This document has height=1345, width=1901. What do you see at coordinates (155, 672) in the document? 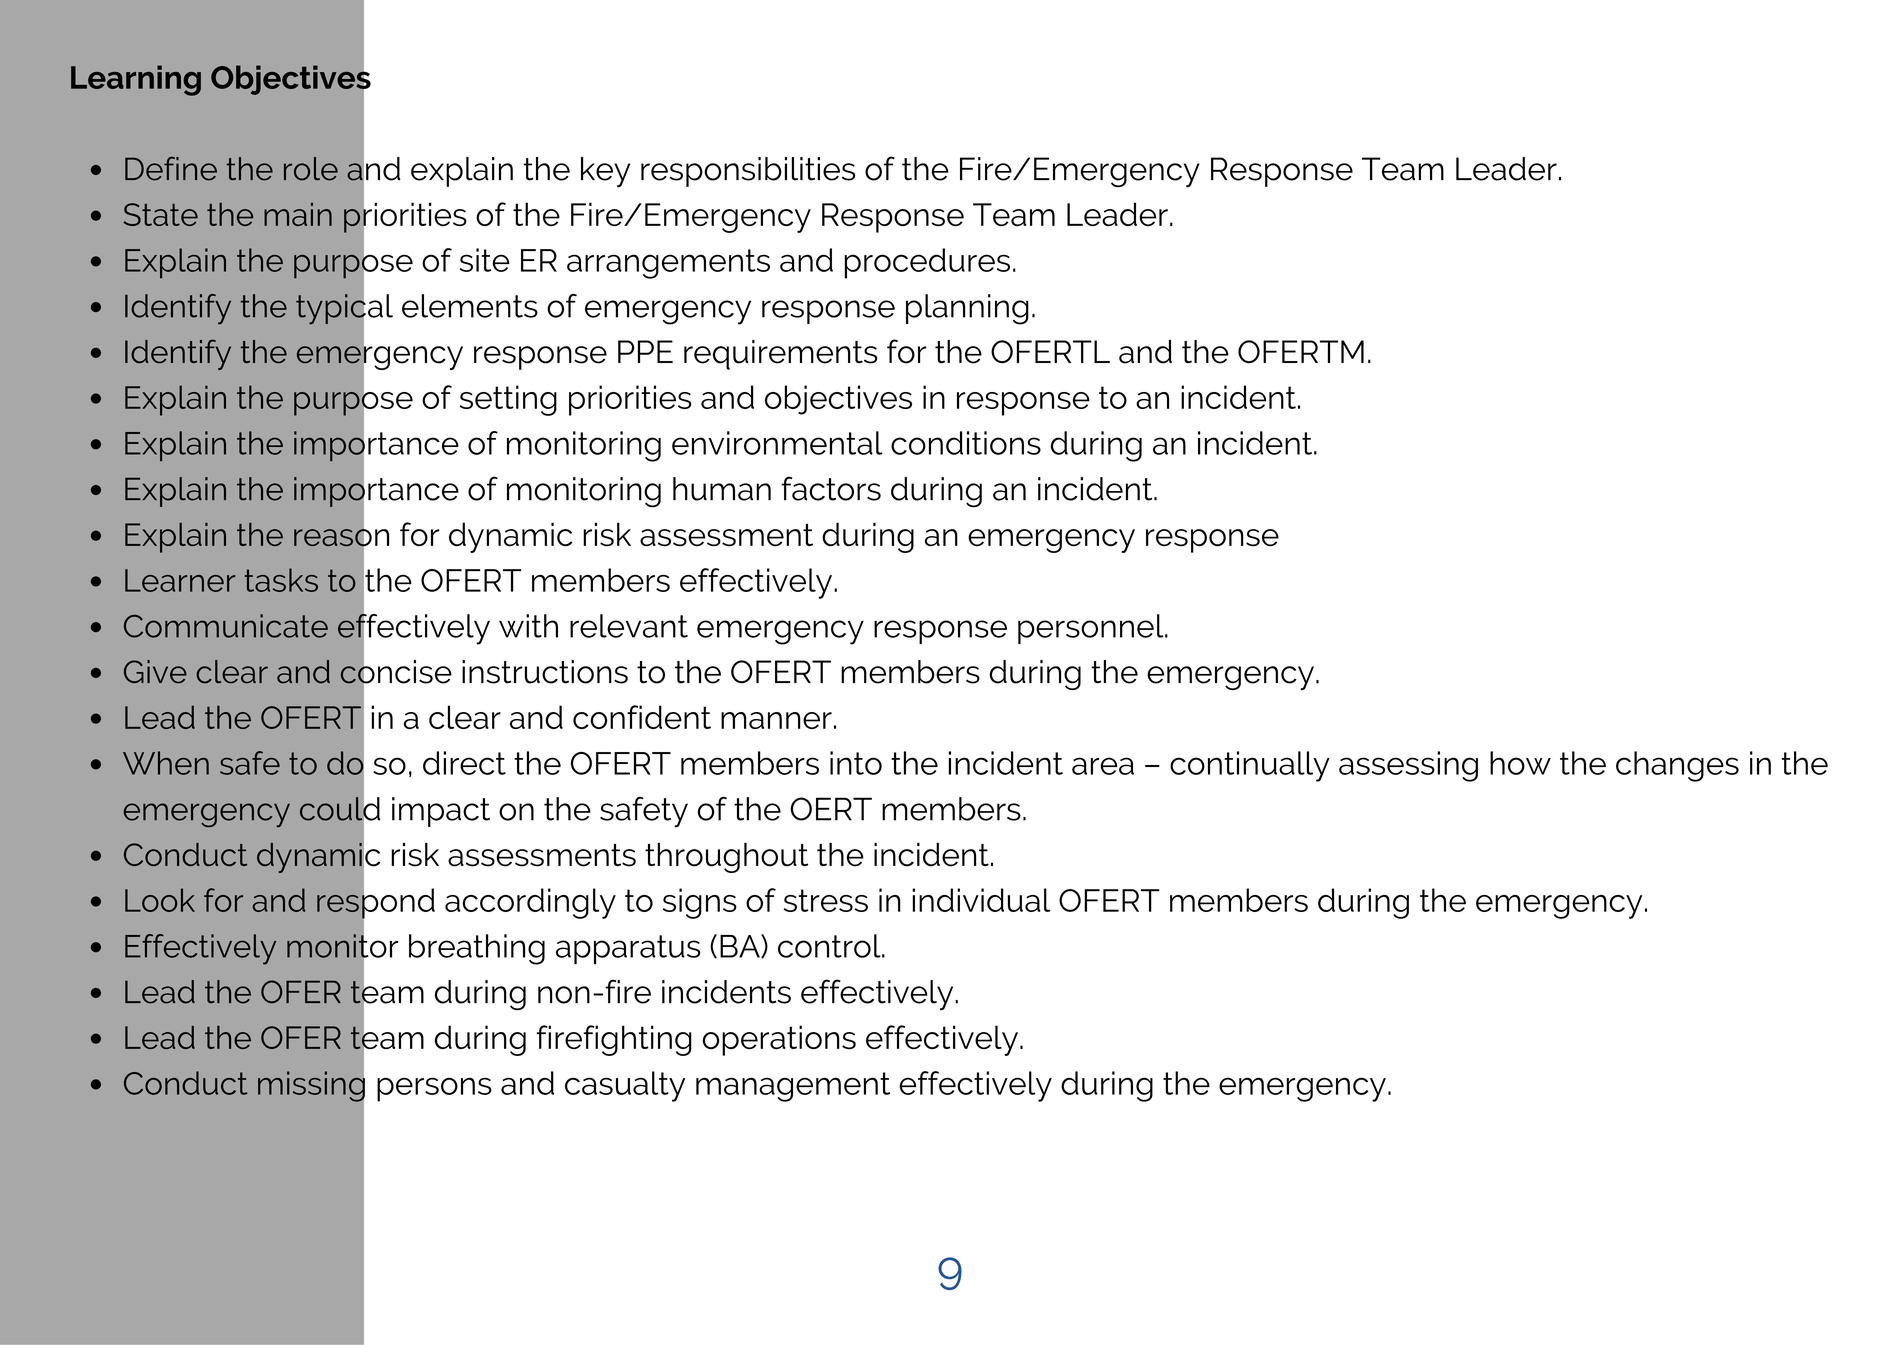
I see `Give` at bounding box center [155, 672].
